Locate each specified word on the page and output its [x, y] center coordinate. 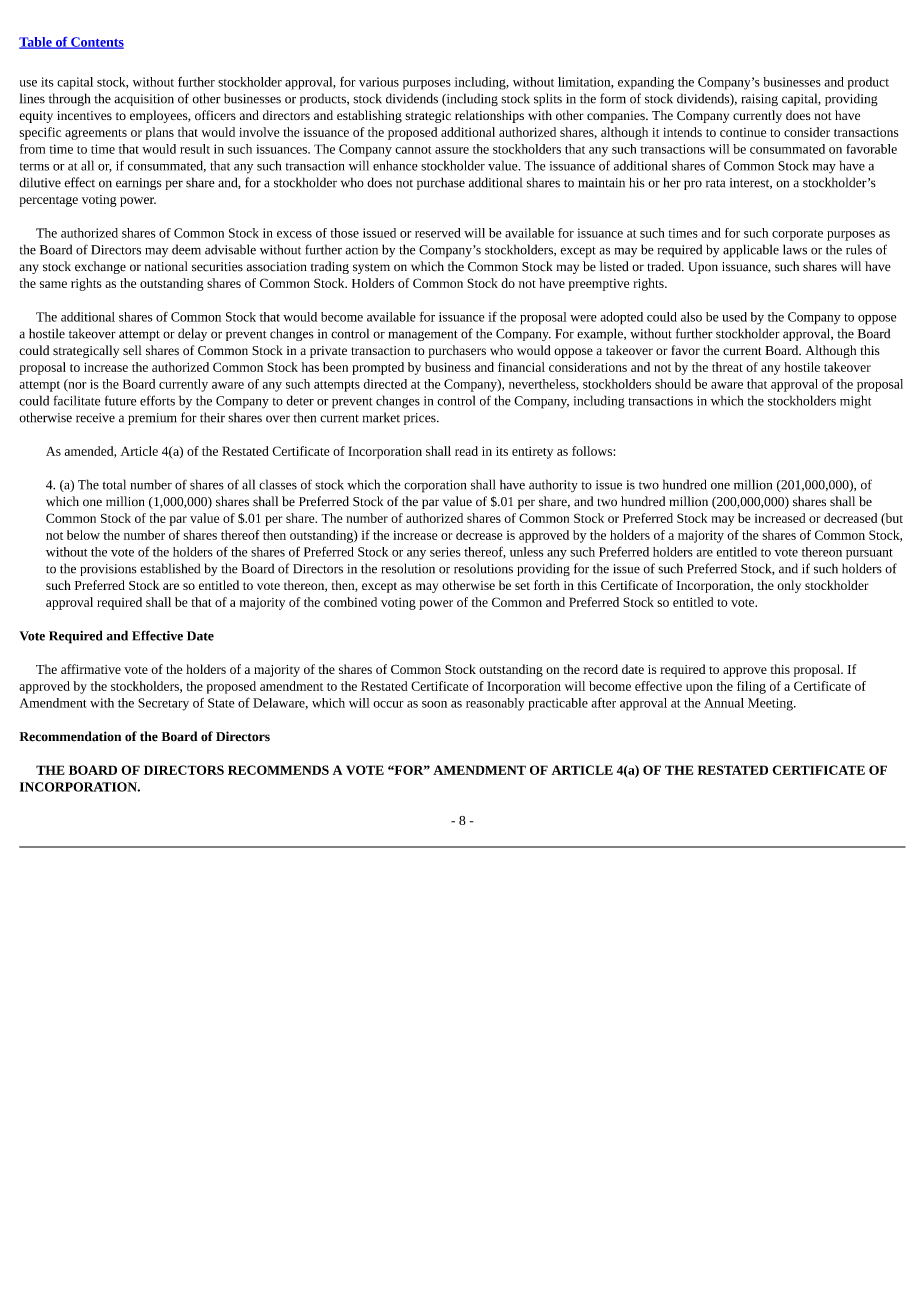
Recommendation [70, 736]
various [379, 82]
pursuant [869, 554]
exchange [100, 267]
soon [434, 704]
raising [760, 100]
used [734, 317]
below [83, 535]
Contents [96, 43]
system [371, 268]
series [445, 552]
